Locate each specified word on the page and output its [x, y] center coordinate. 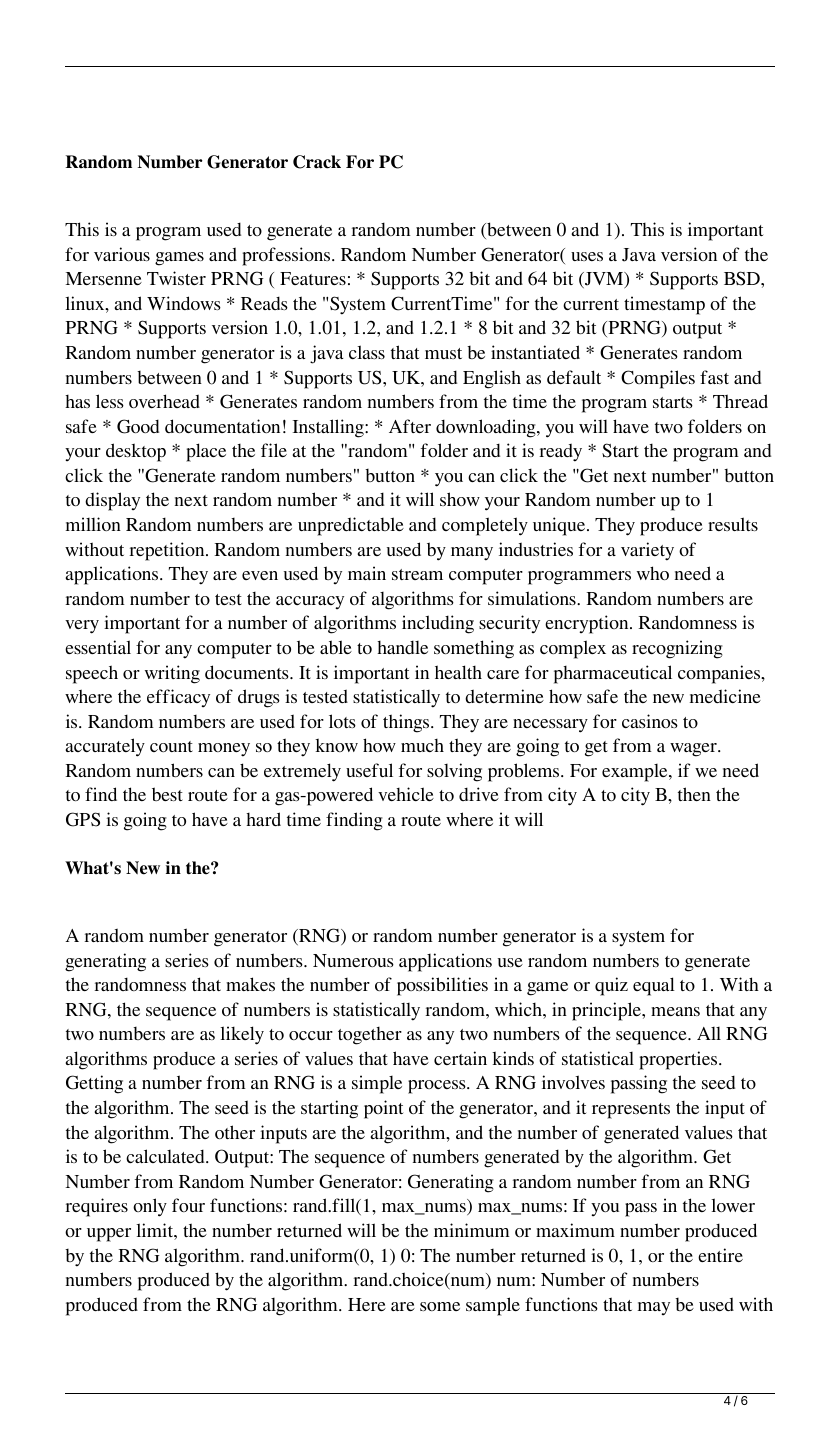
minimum [472, 1230]
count [171, 746]
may [654, 1308]
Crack [317, 162]
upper [109, 1235]
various [122, 254]
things [407, 723]
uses [587, 256]
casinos [650, 721]
